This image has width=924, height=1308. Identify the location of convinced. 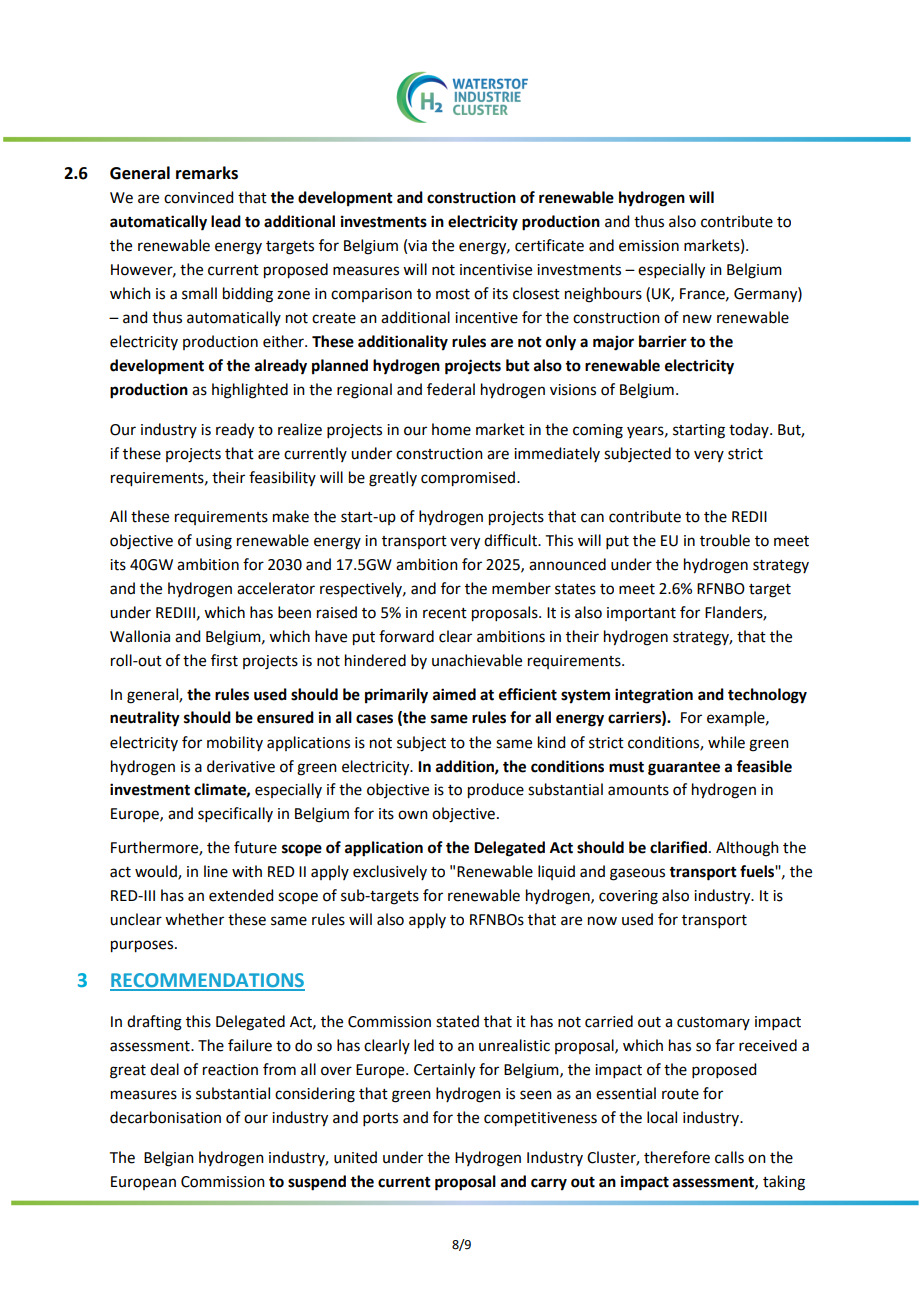
(198, 197).
